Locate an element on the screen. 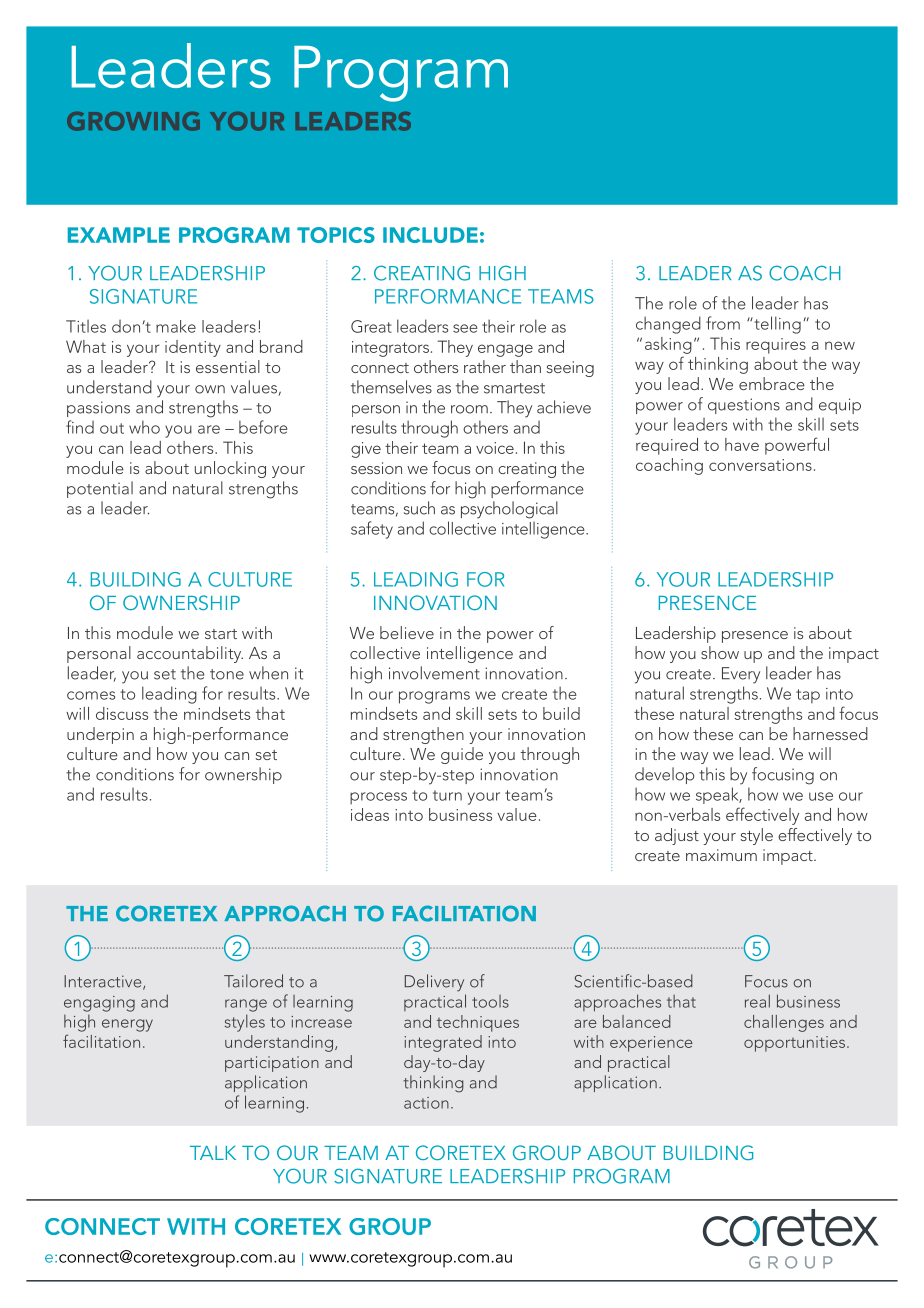 This screenshot has height=1308, width=924. TALK is located at coordinates (213, 1153).
